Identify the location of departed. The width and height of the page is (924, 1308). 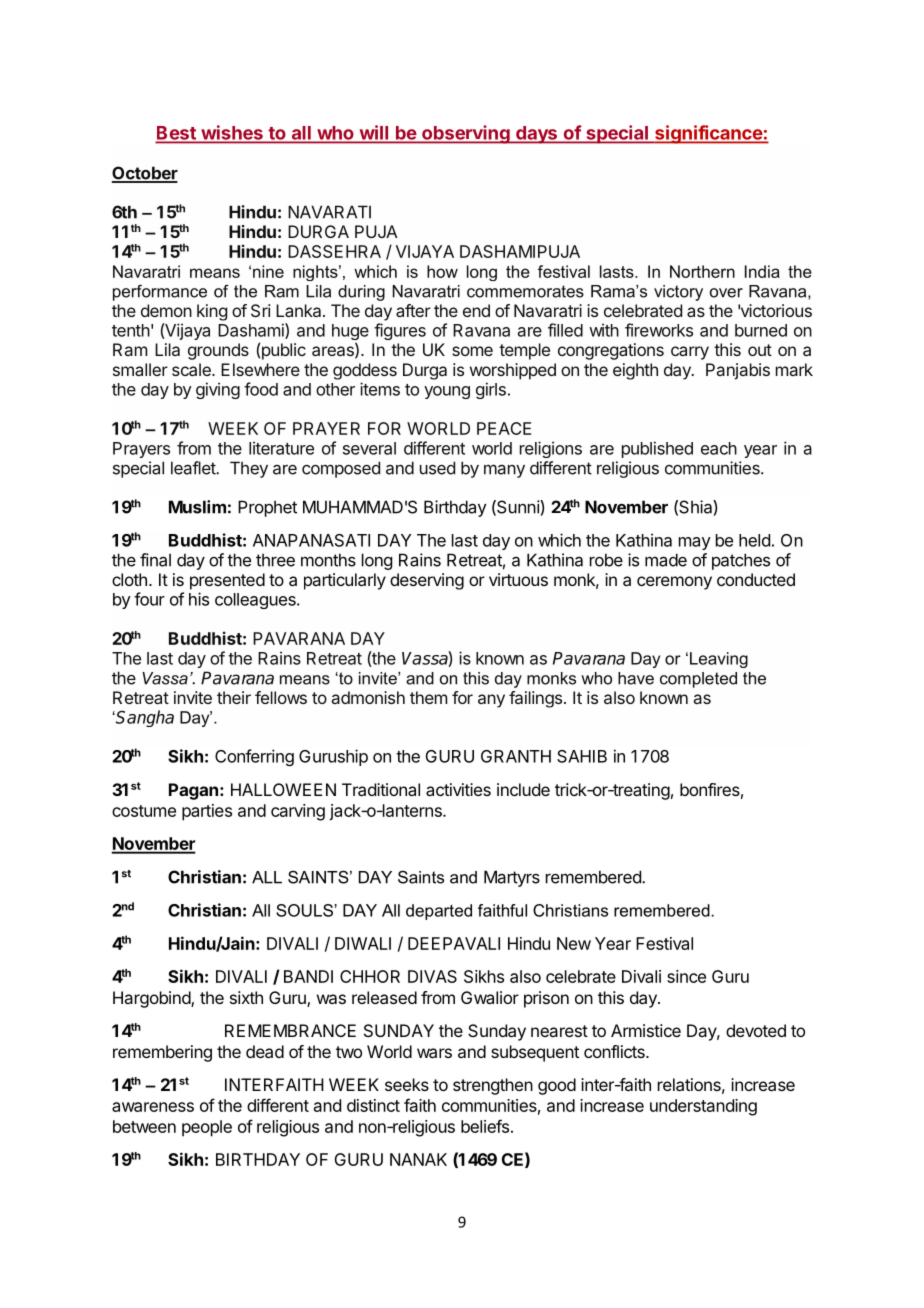
(439, 912).
